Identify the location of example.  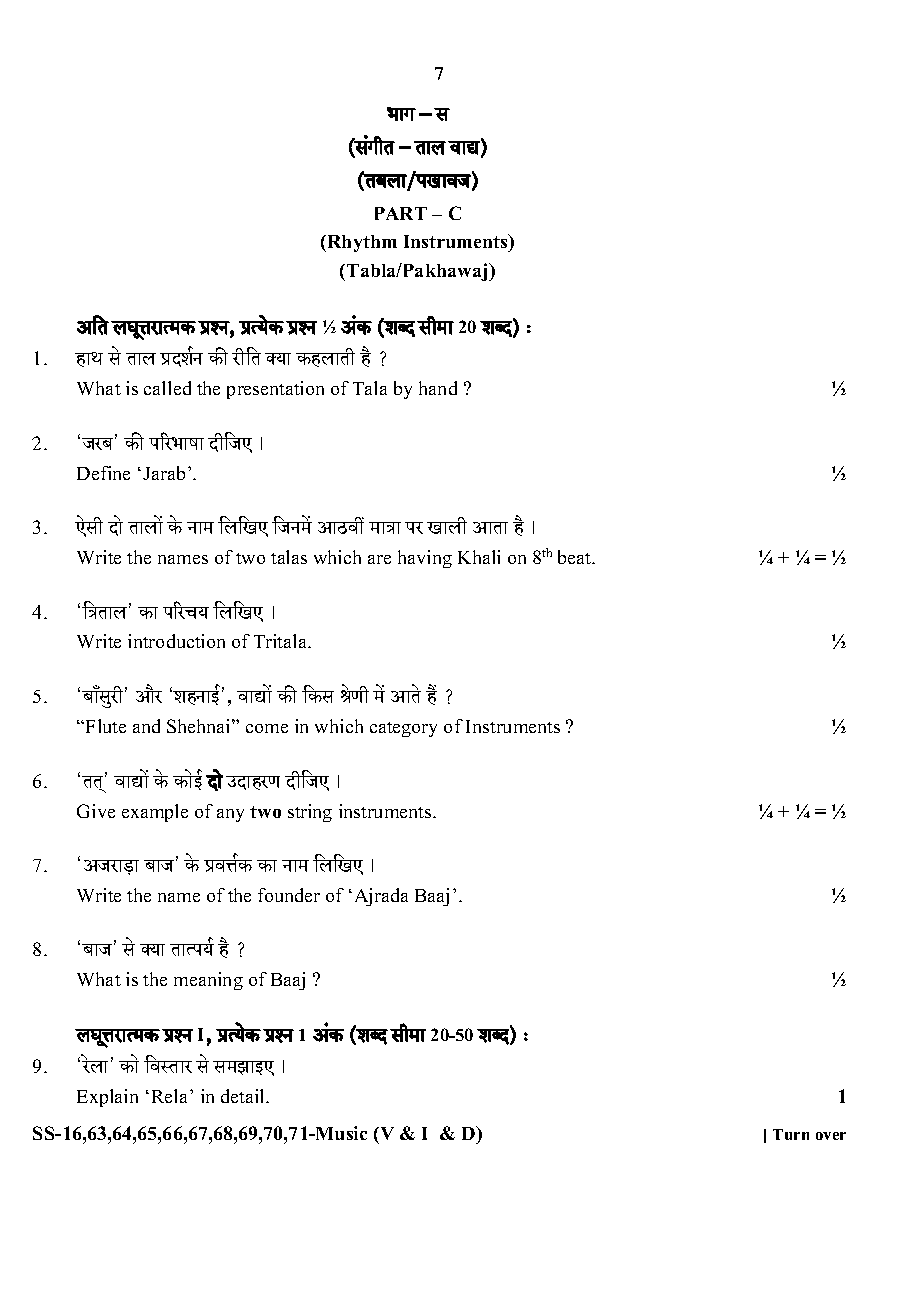
(155, 813).
